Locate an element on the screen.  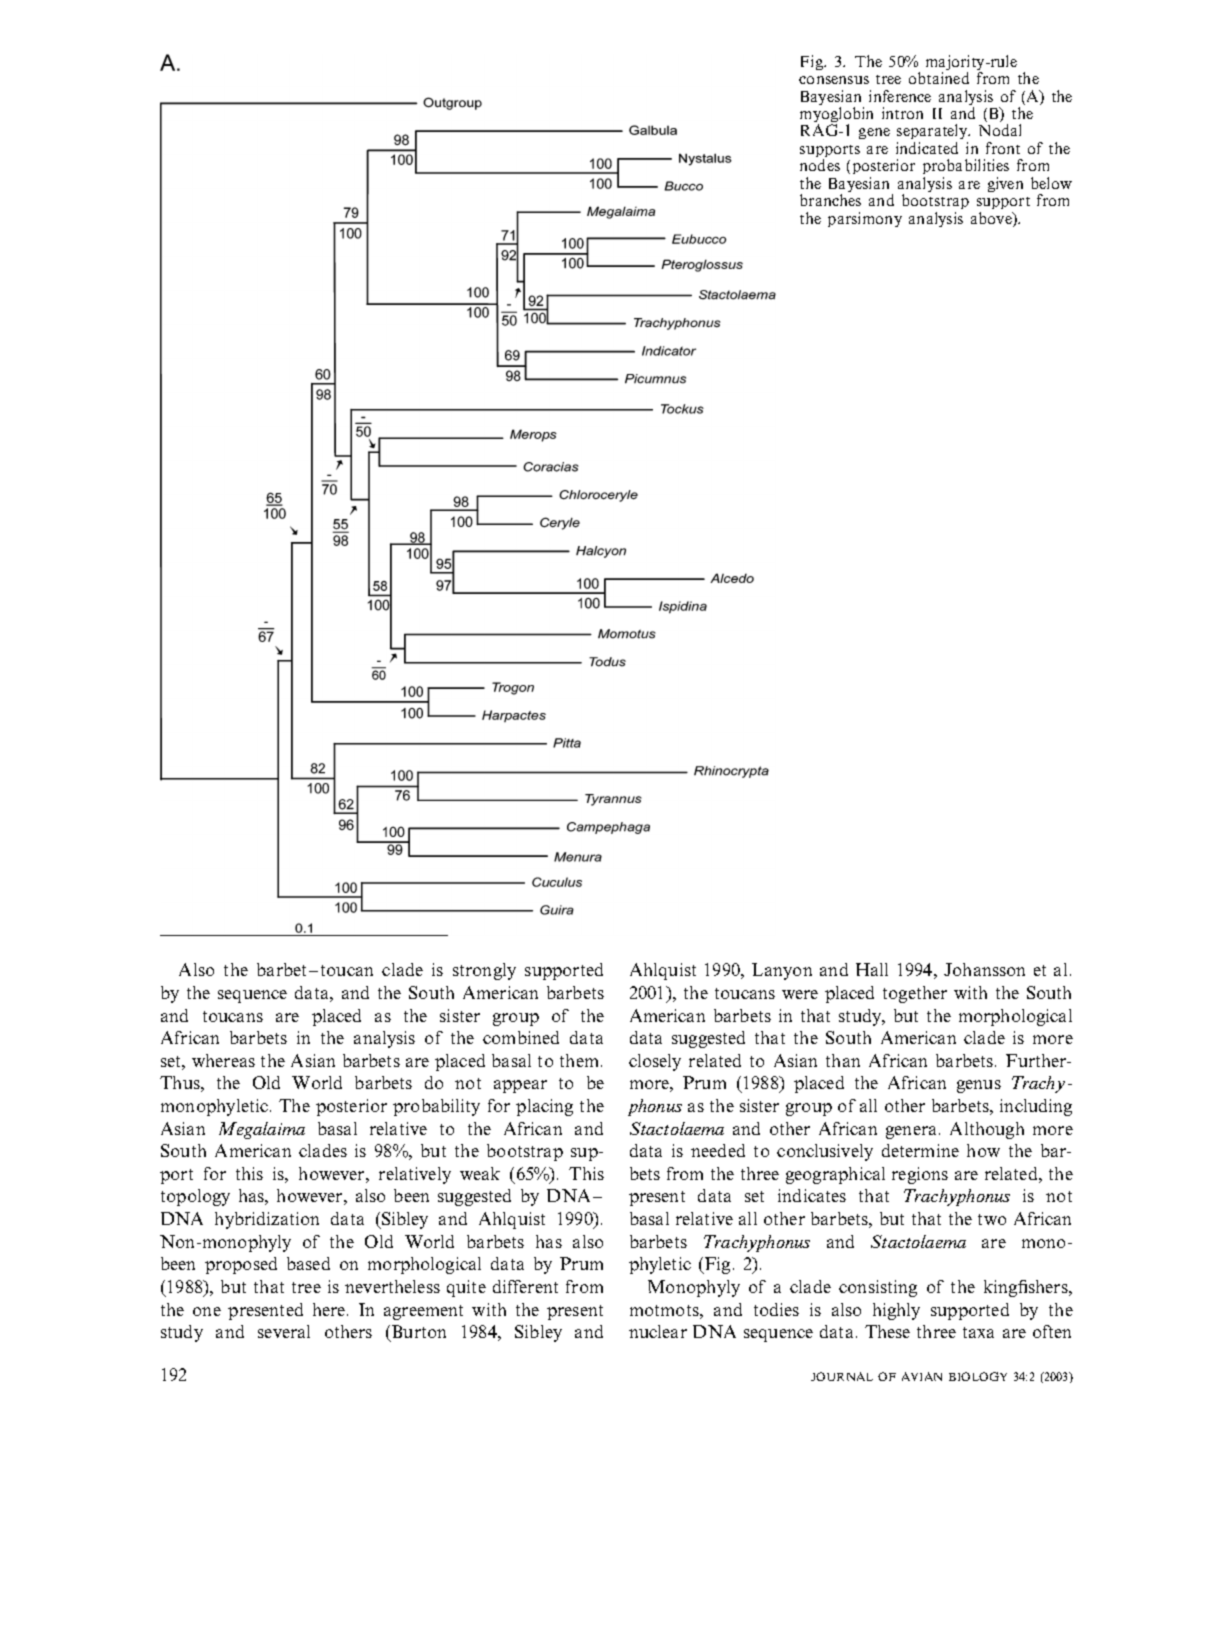
strongly is located at coordinates (484, 971).
